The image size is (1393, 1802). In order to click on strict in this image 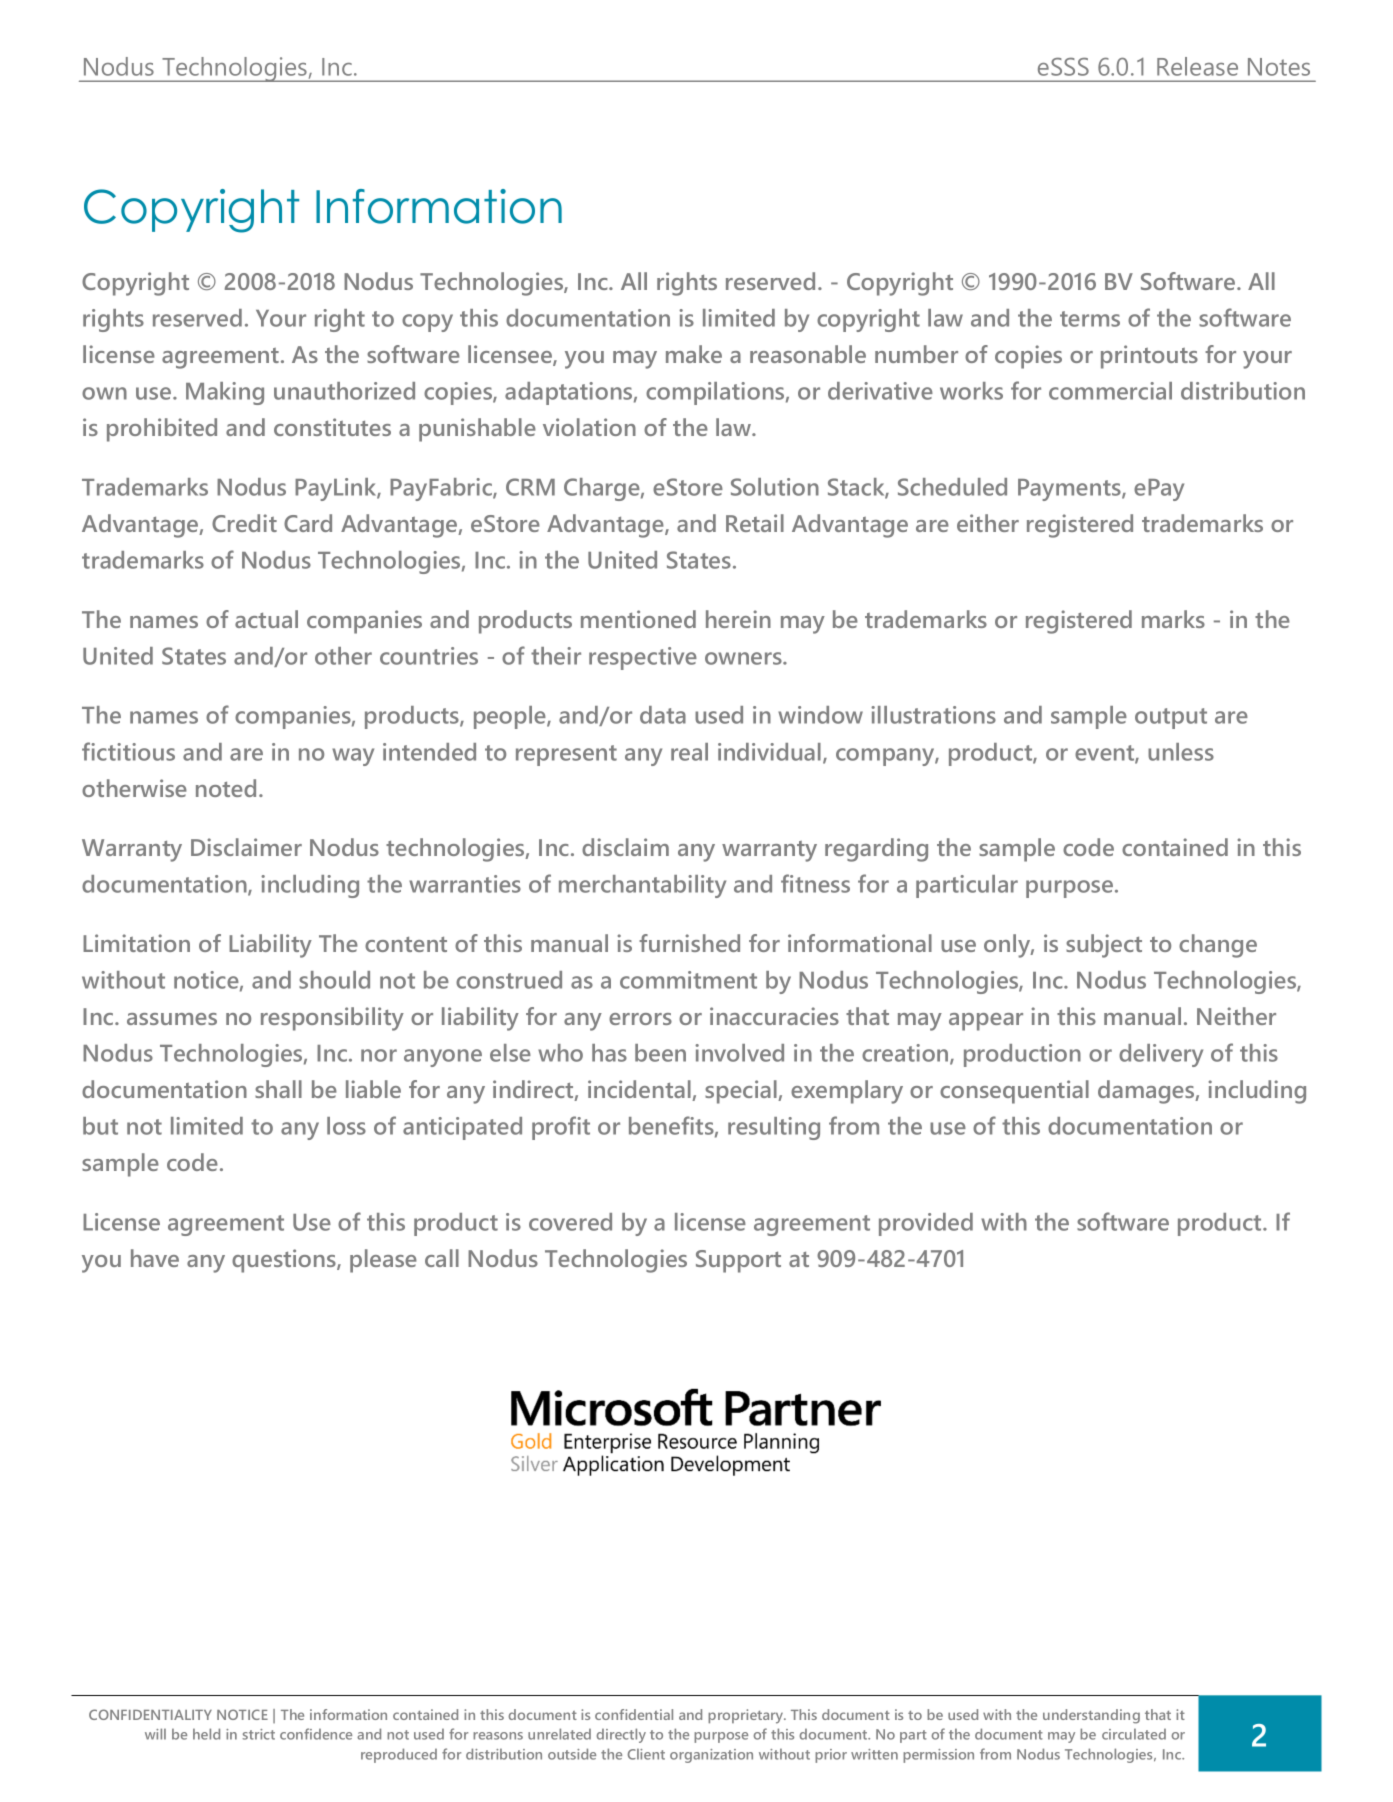, I will do `click(259, 1734)`.
